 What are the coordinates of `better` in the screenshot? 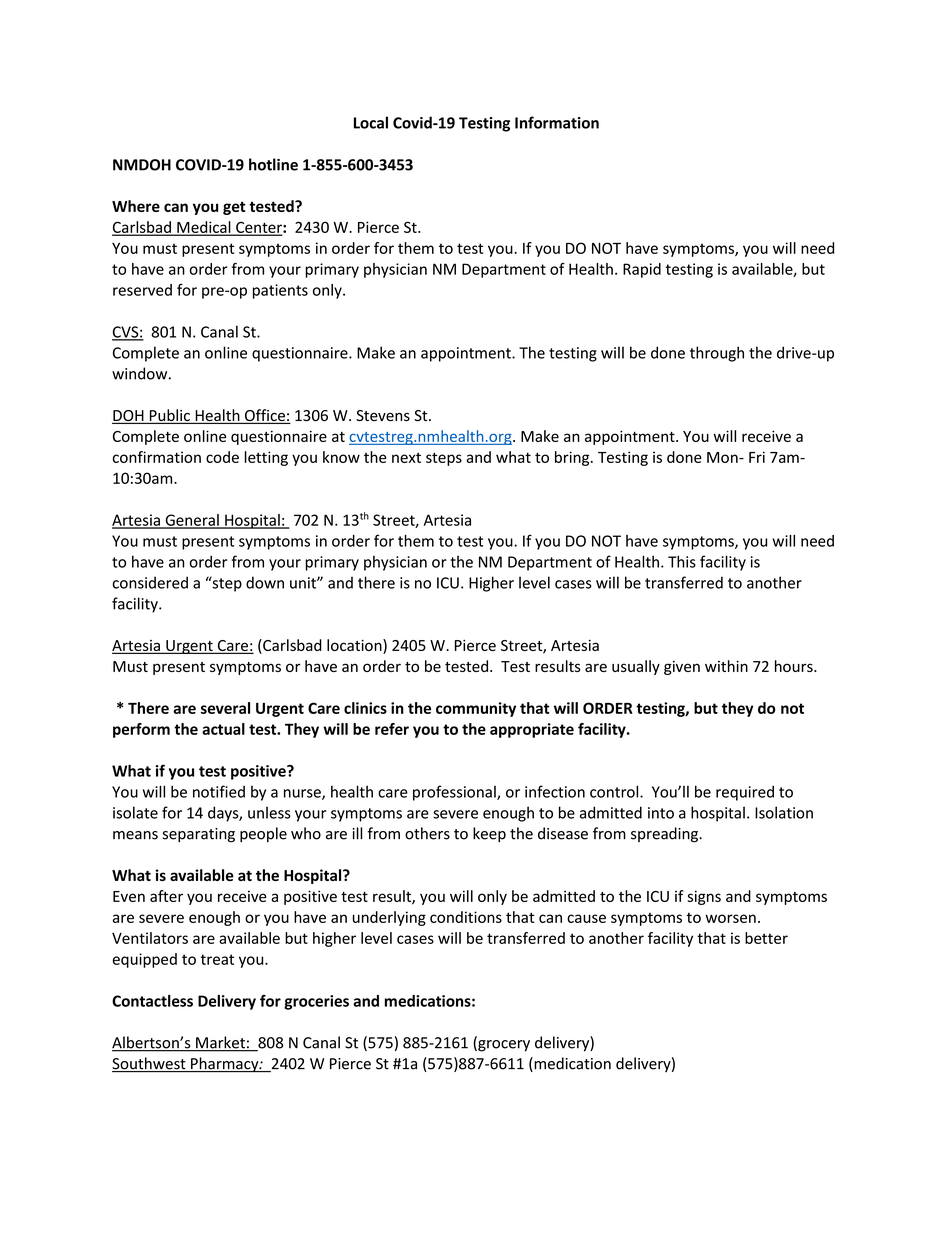 It's located at (766, 938).
